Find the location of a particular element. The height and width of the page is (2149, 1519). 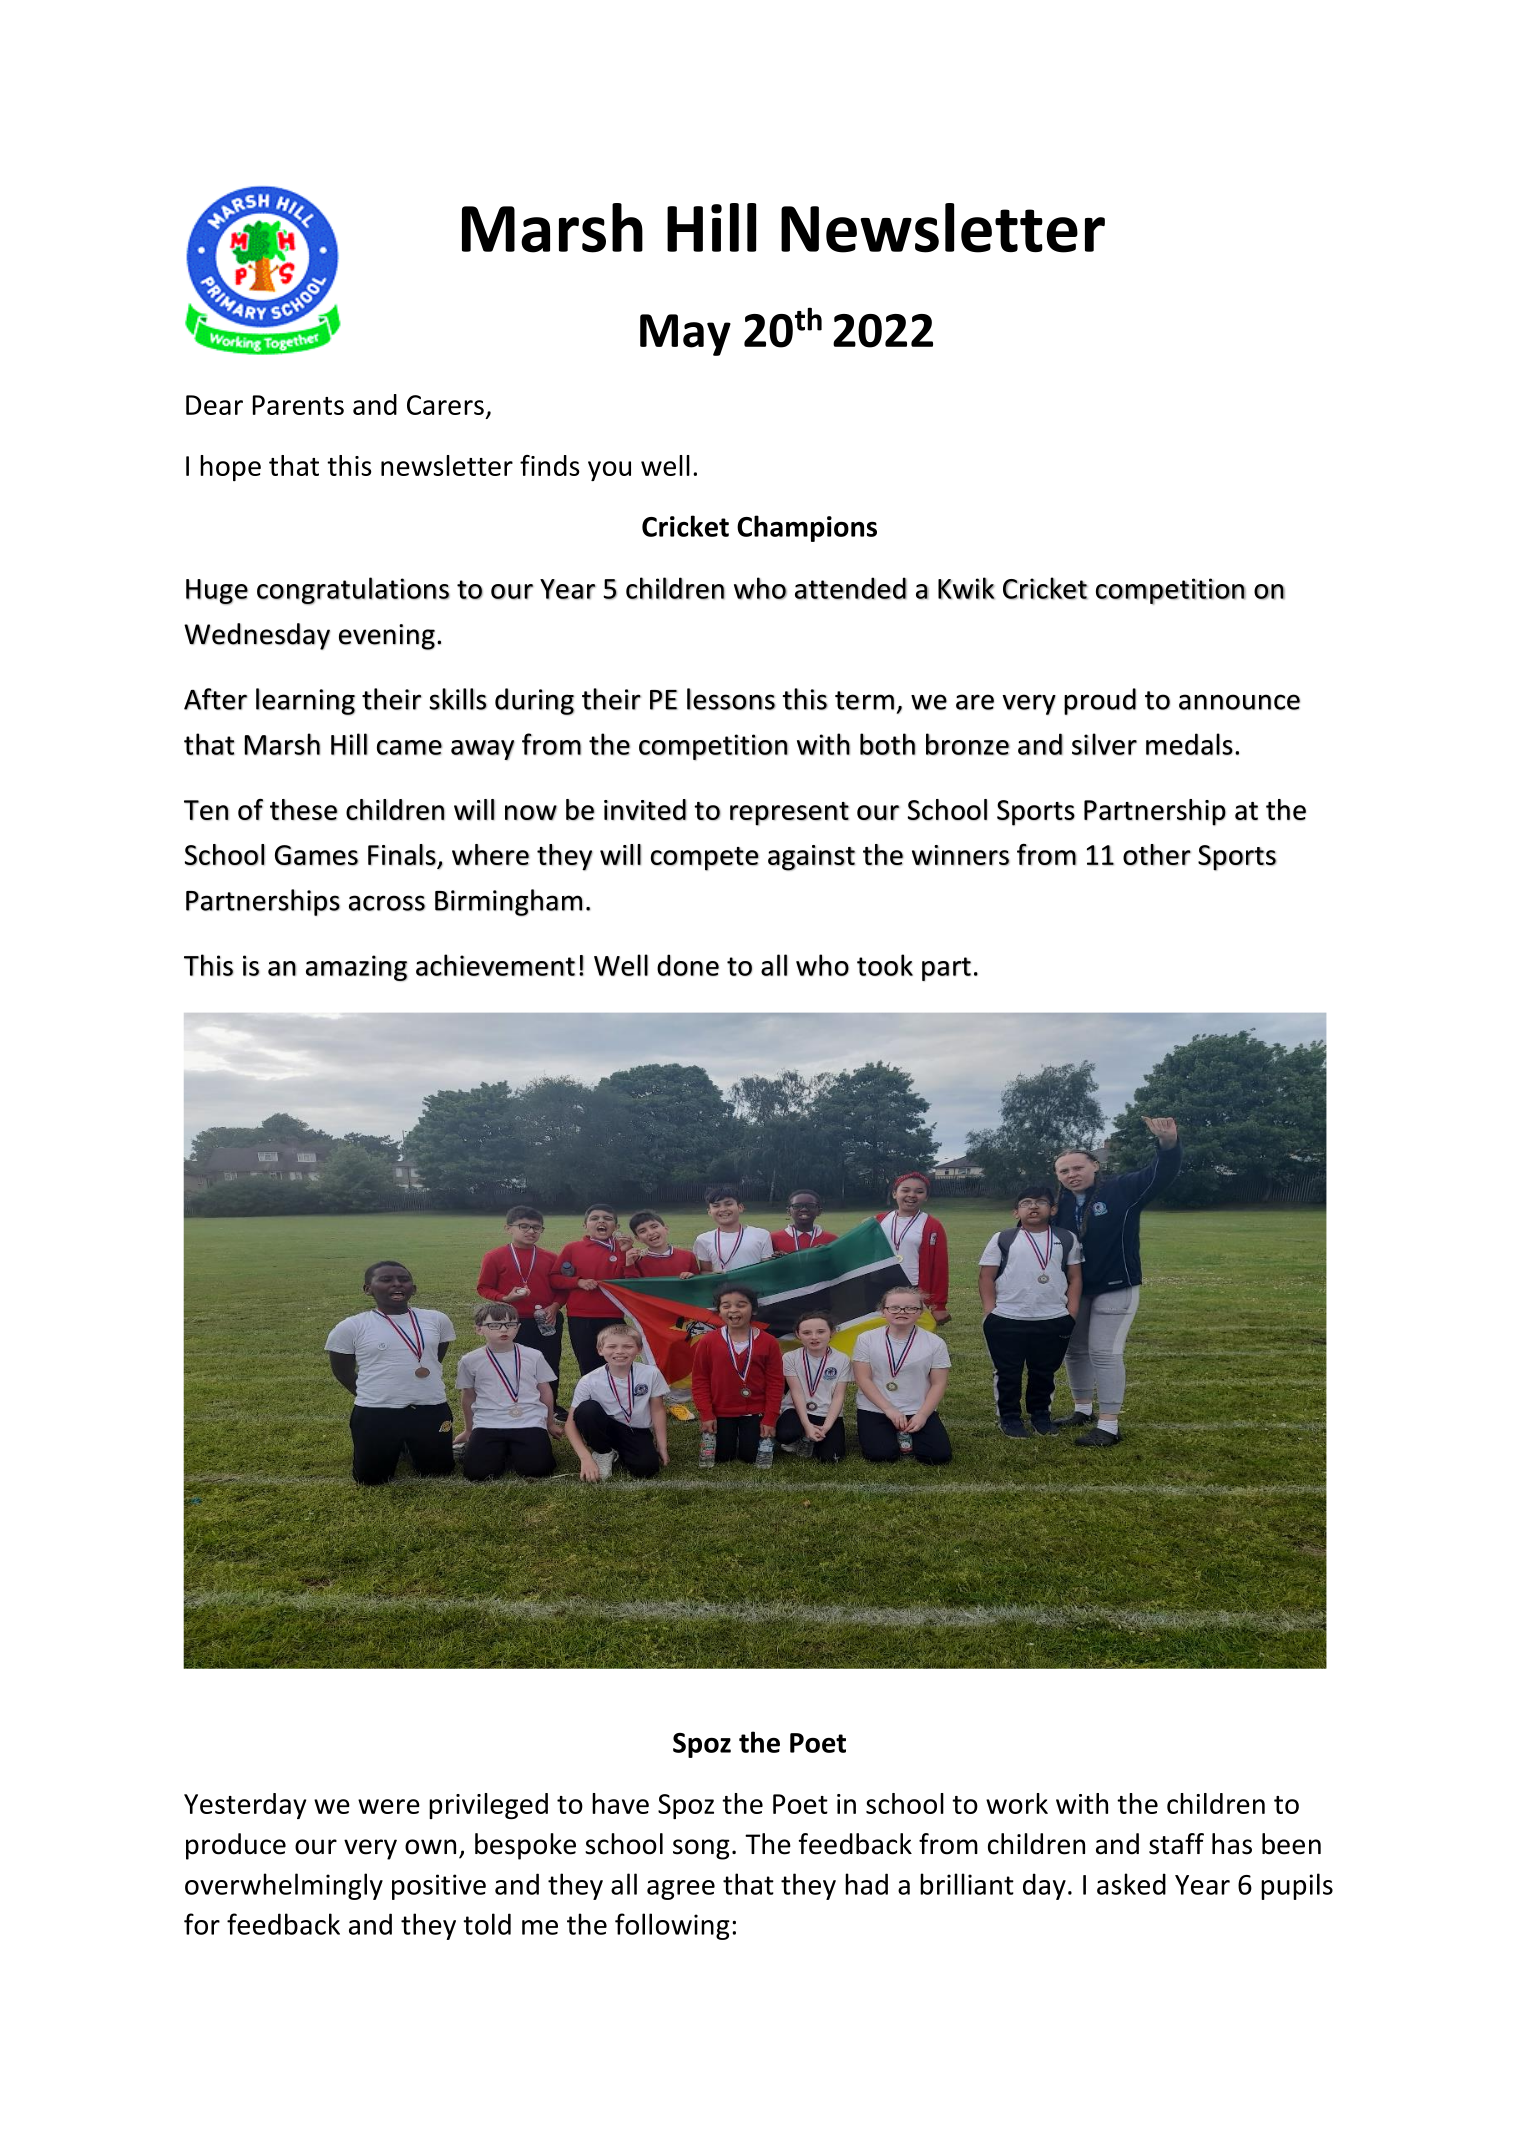

lessons is located at coordinates (731, 699).
